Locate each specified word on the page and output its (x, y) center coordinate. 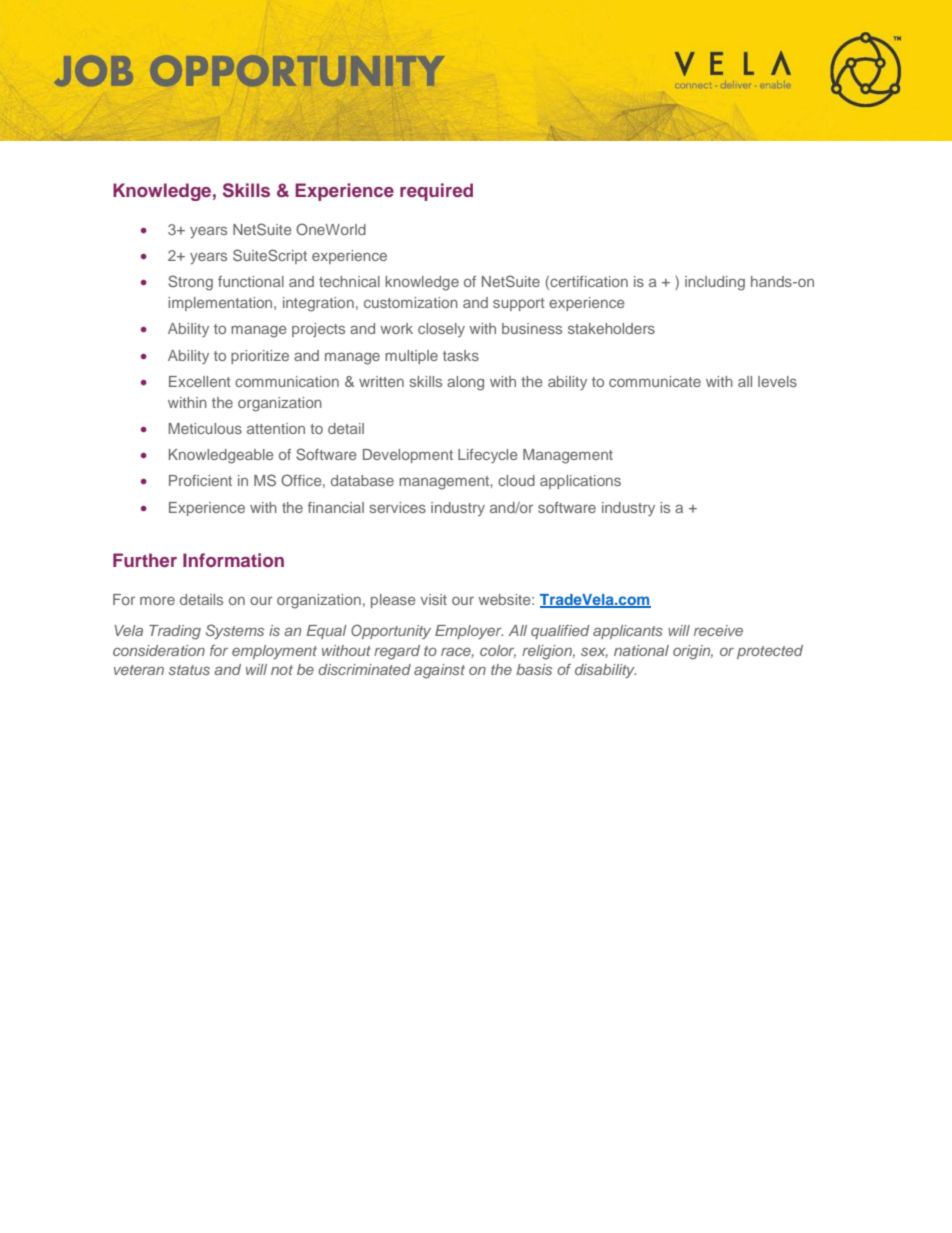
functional (251, 281)
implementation (221, 304)
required (436, 192)
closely (441, 330)
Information (233, 560)
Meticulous (205, 428)
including (715, 283)
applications (580, 482)
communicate (655, 381)
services (398, 507)
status (189, 670)
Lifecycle (488, 456)
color (498, 651)
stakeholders (611, 328)
